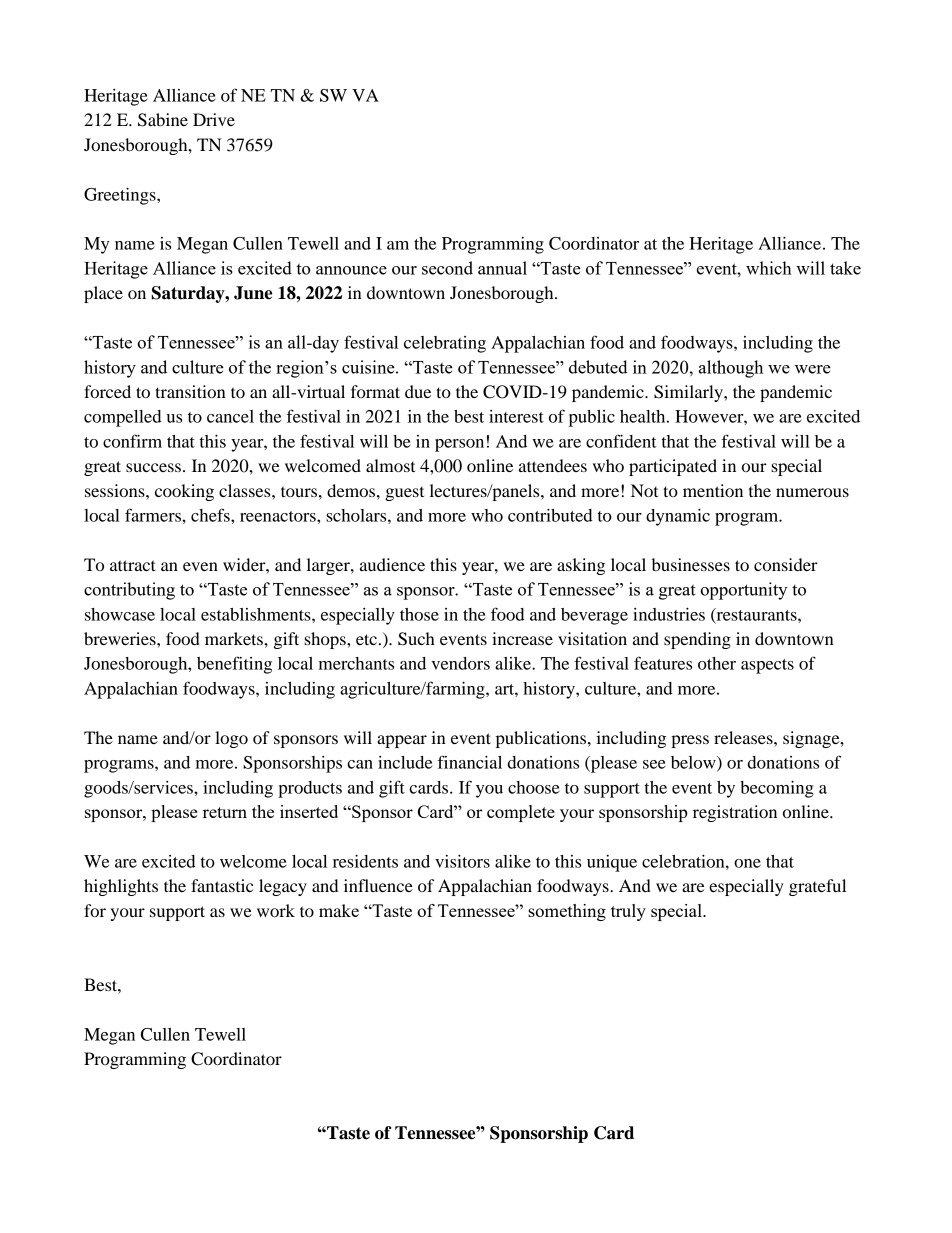 Image resolution: width=952 pixels, height=1233 pixels. Describe the element at coordinates (767, 666) in the screenshot. I see `aspects` at that location.
